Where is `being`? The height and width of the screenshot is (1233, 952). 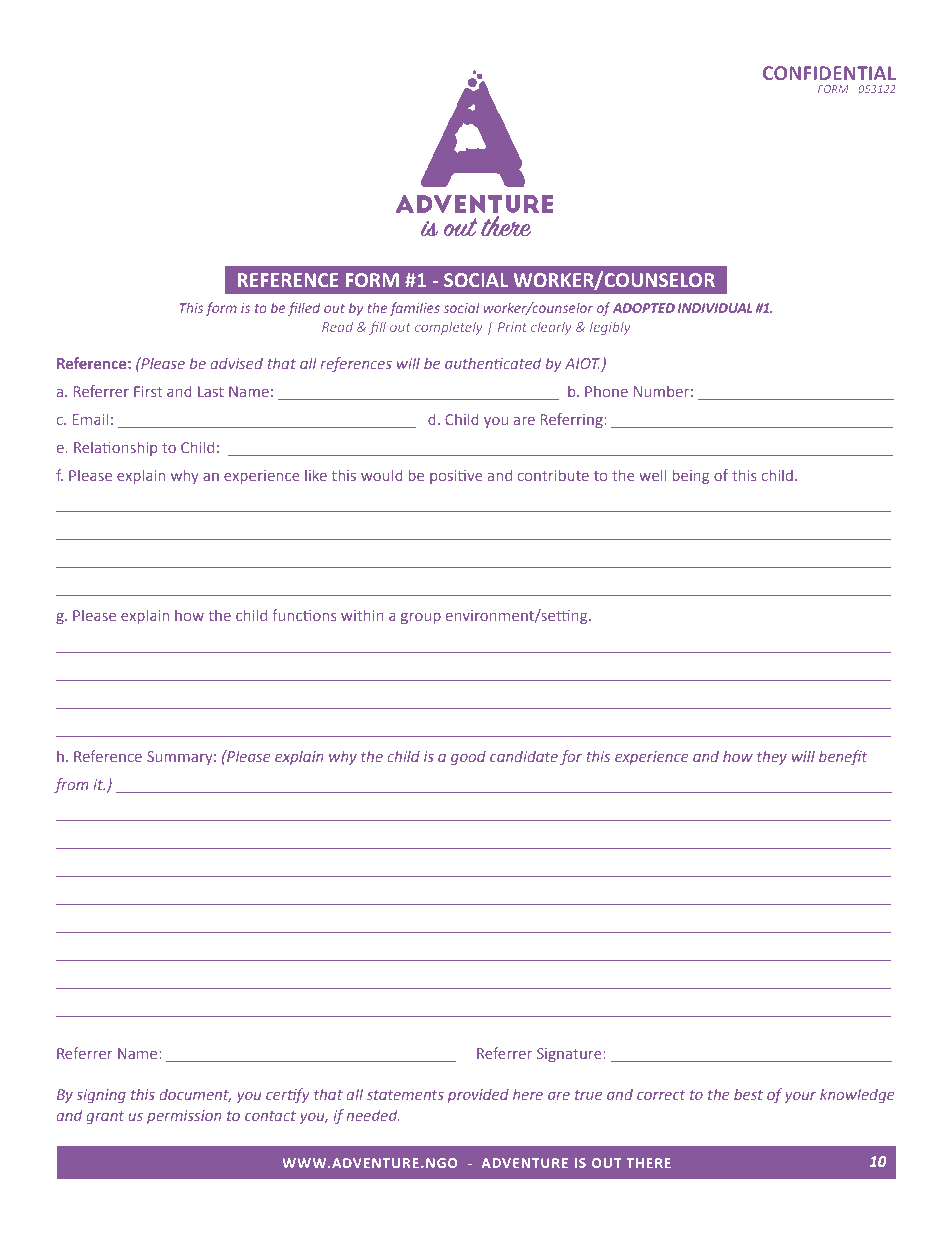
being is located at coordinates (690, 476).
